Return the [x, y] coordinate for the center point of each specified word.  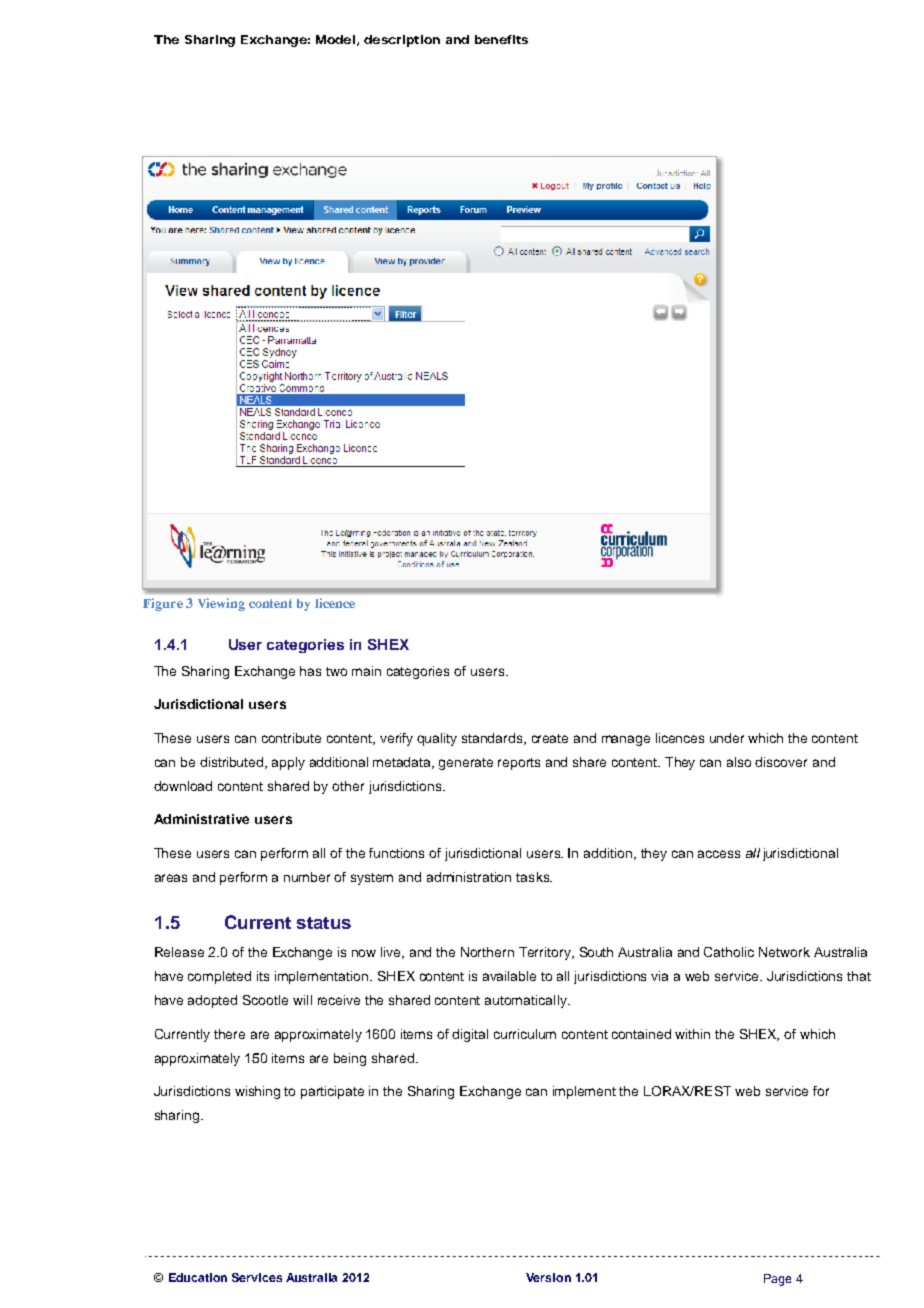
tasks [534, 877]
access [719, 854]
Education [198, 1277]
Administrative [201, 819]
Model [335, 39]
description [402, 41]
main [366, 671]
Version [548, 1277]
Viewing [221, 604]
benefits [501, 39]
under [727, 738]
